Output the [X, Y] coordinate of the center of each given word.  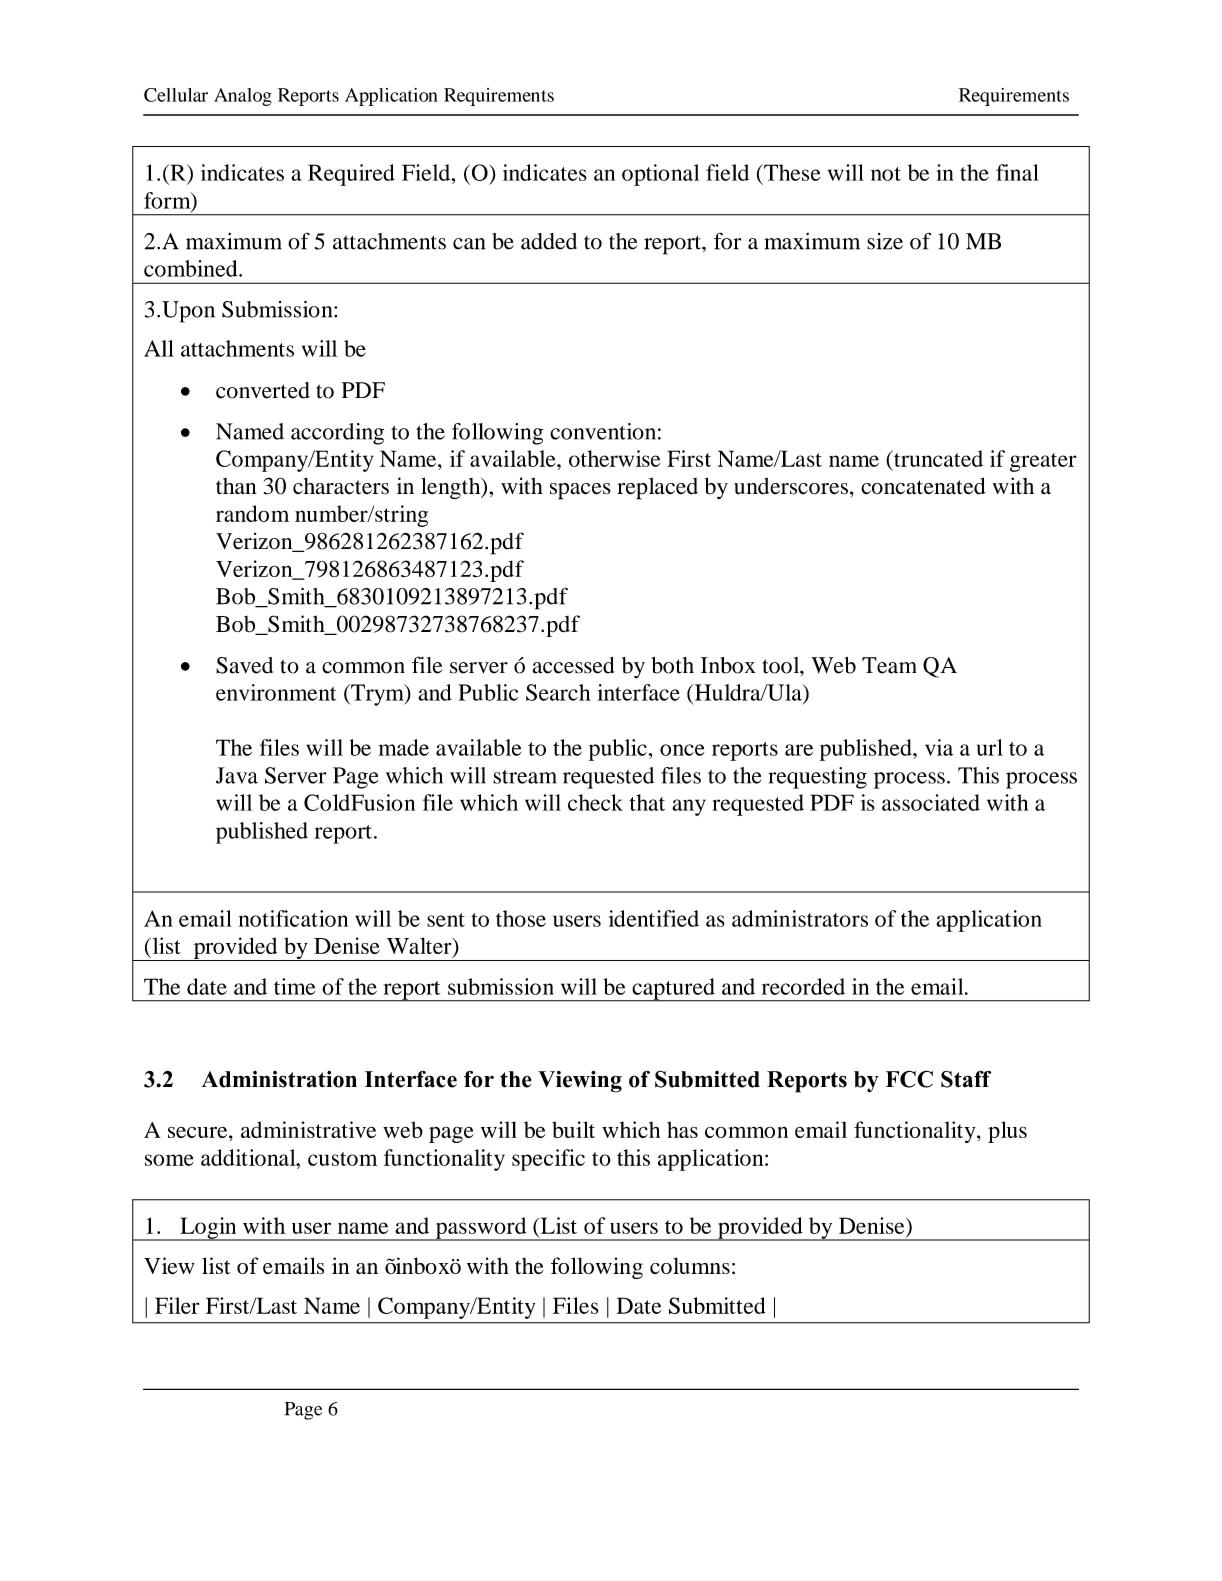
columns [690, 1265]
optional [660, 175]
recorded [803, 986]
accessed [573, 665]
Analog [243, 97]
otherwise [614, 458]
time [294, 986]
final [1017, 172]
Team [889, 665]
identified [654, 918]
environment [276, 692]
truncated [937, 458]
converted [263, 390]
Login [208, 1229]
